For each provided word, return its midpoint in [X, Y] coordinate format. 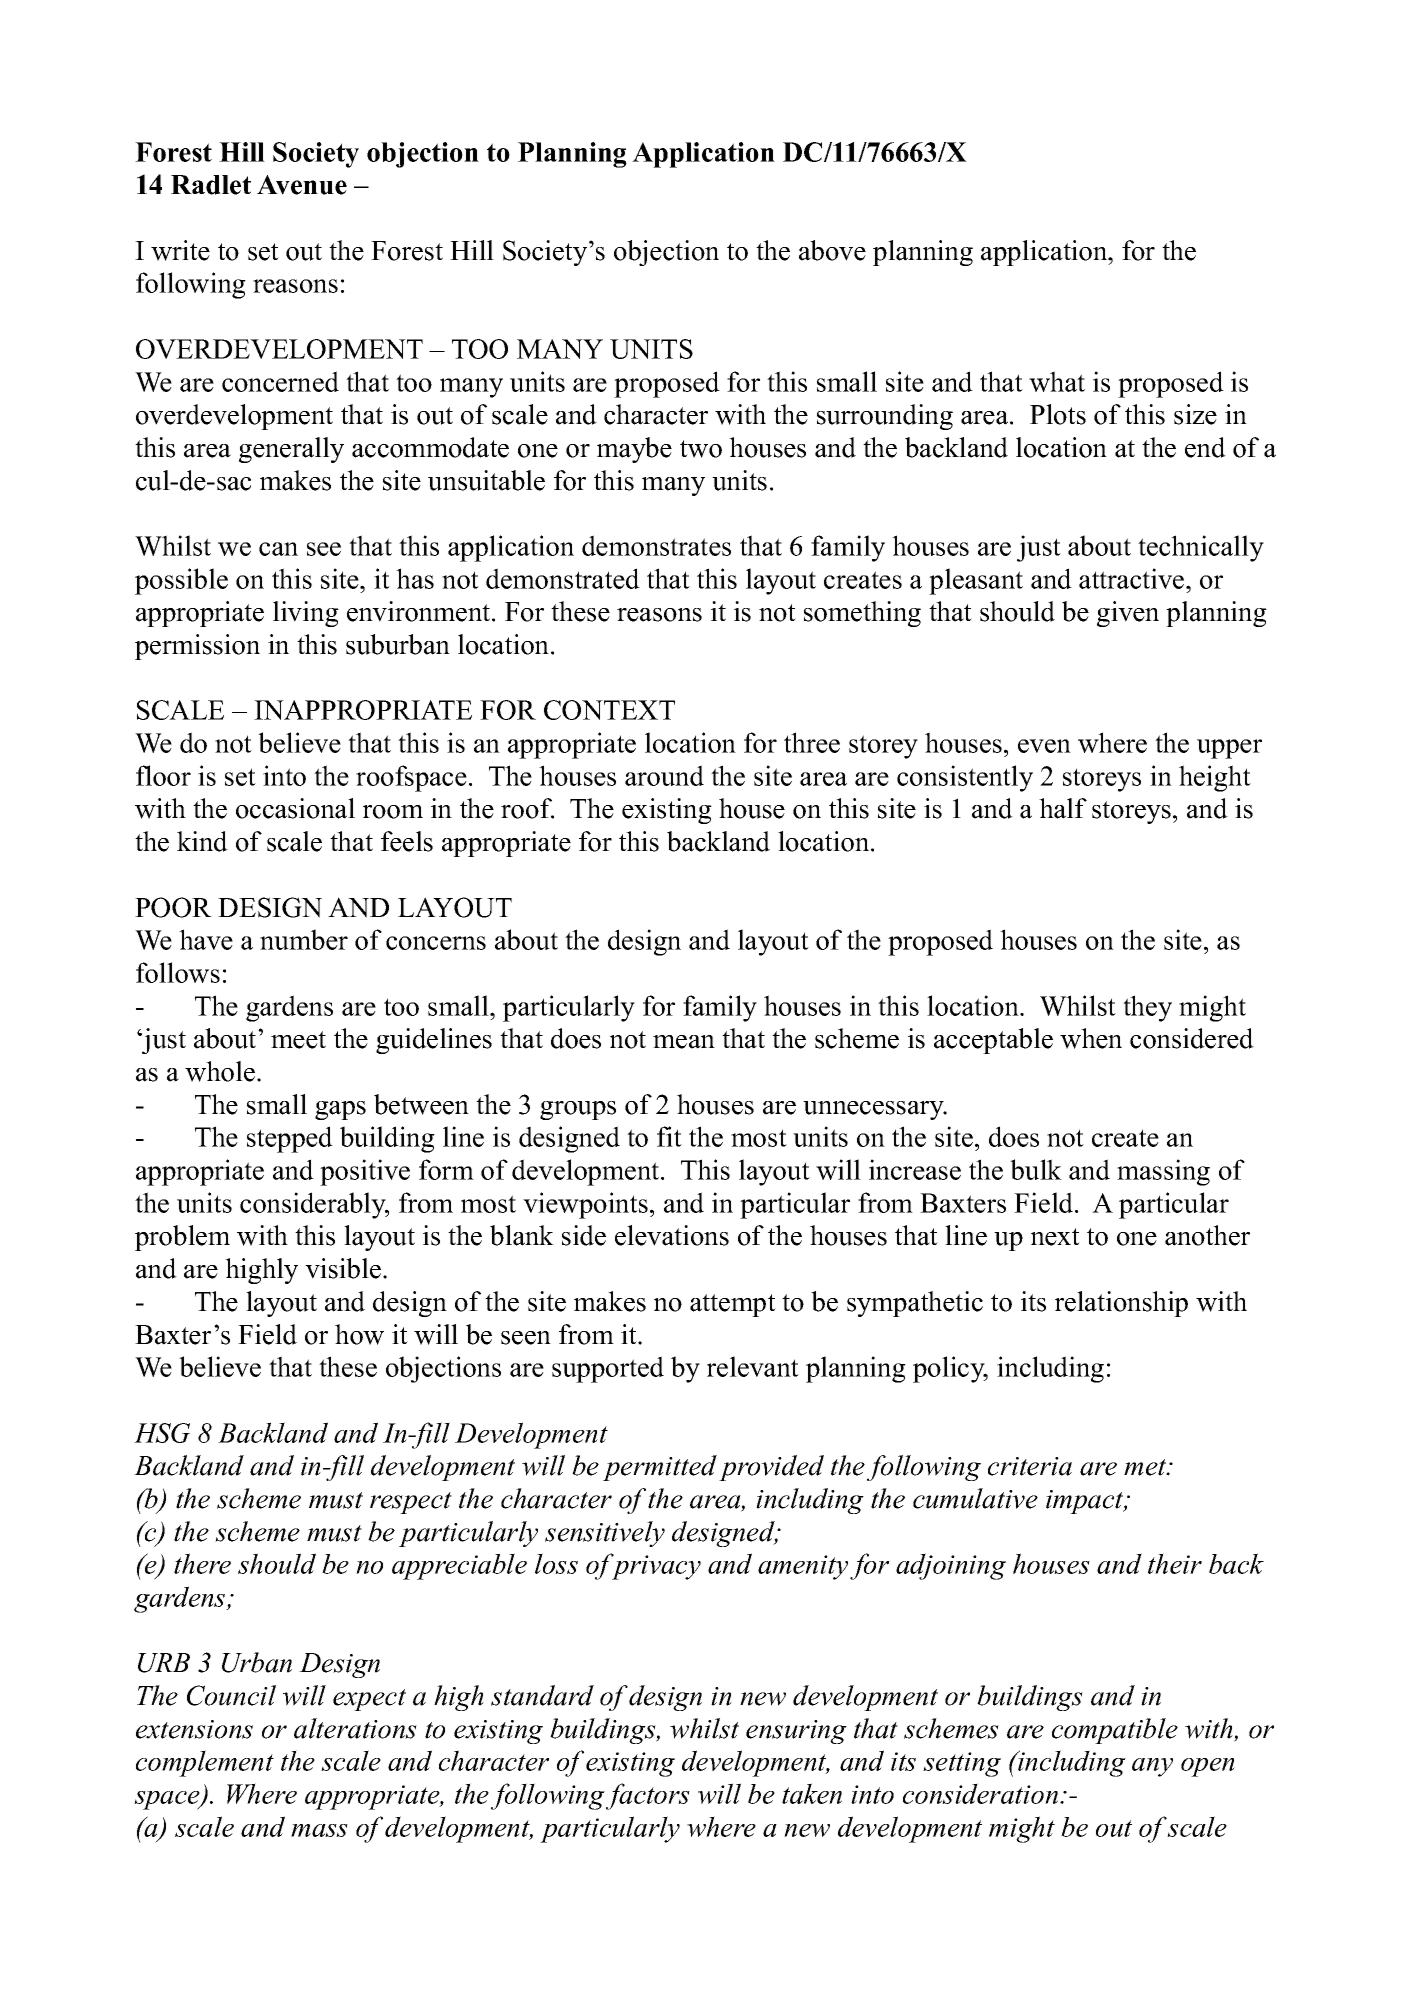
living [306, 614]
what [1057, 381]
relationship [1121, 1304]
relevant [753, 1366]
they [1147, 1008]
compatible [1115, 1731]
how [359, 1334]
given [1128, 614]
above [832, 250]
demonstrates [656, 545]
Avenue [302, 185]
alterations [355, 1728]
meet [298, 1040]
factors [648, 1796]
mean [684, 1042]
